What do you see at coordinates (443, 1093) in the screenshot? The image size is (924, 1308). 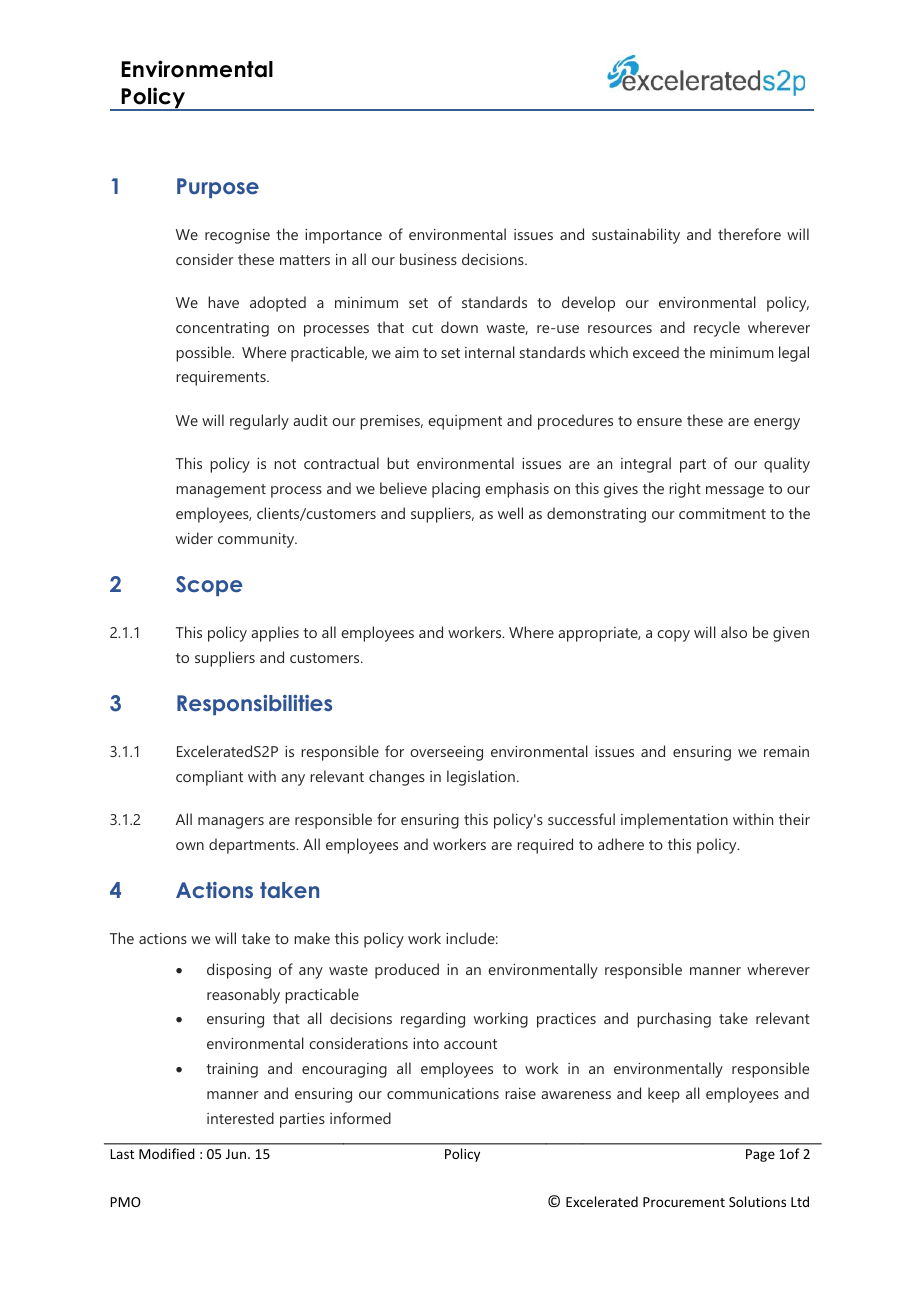 I see `communications` at bounding box center [443, 1093].
